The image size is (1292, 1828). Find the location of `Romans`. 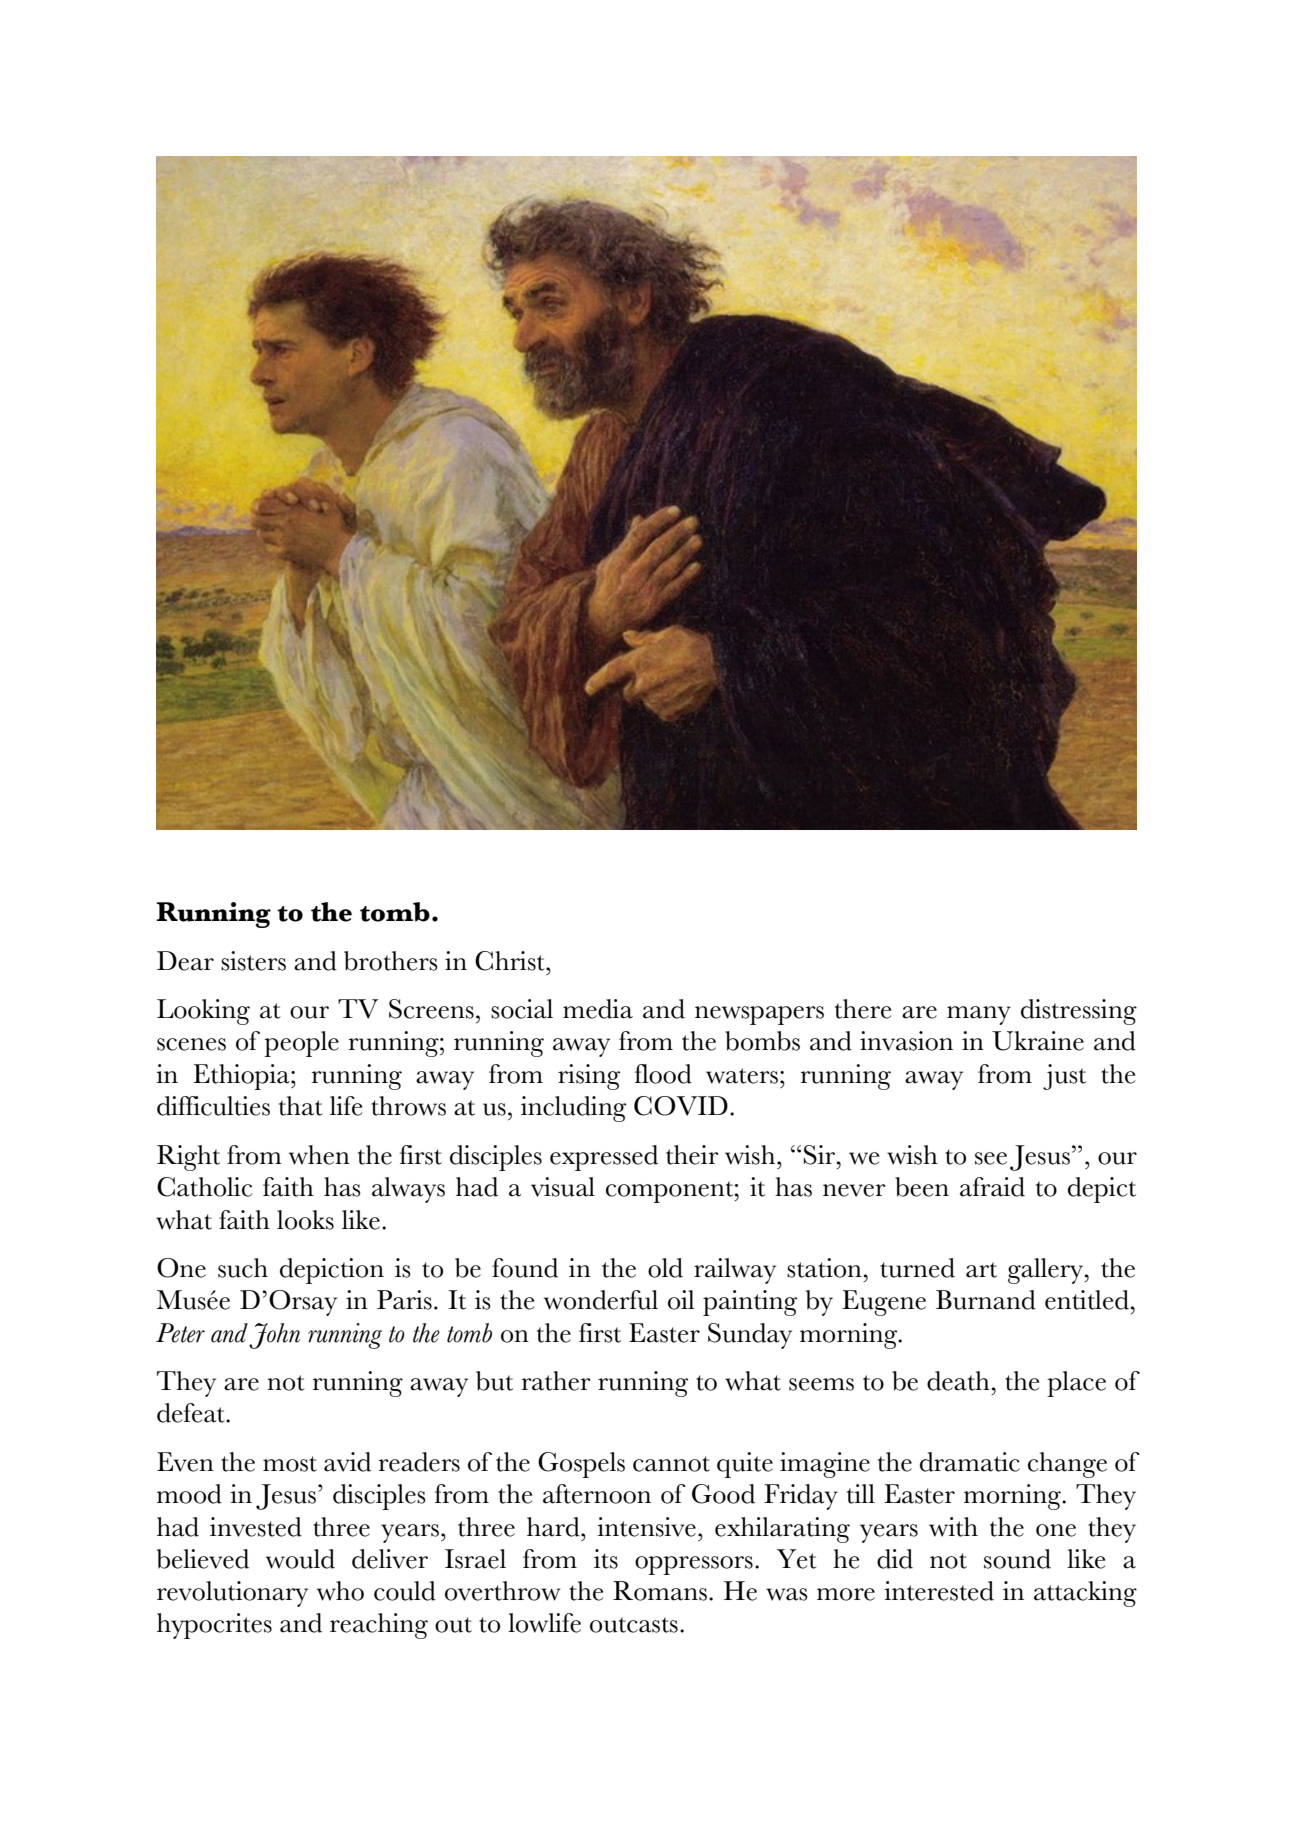

Romans is located at coordinates (660, 1591).
